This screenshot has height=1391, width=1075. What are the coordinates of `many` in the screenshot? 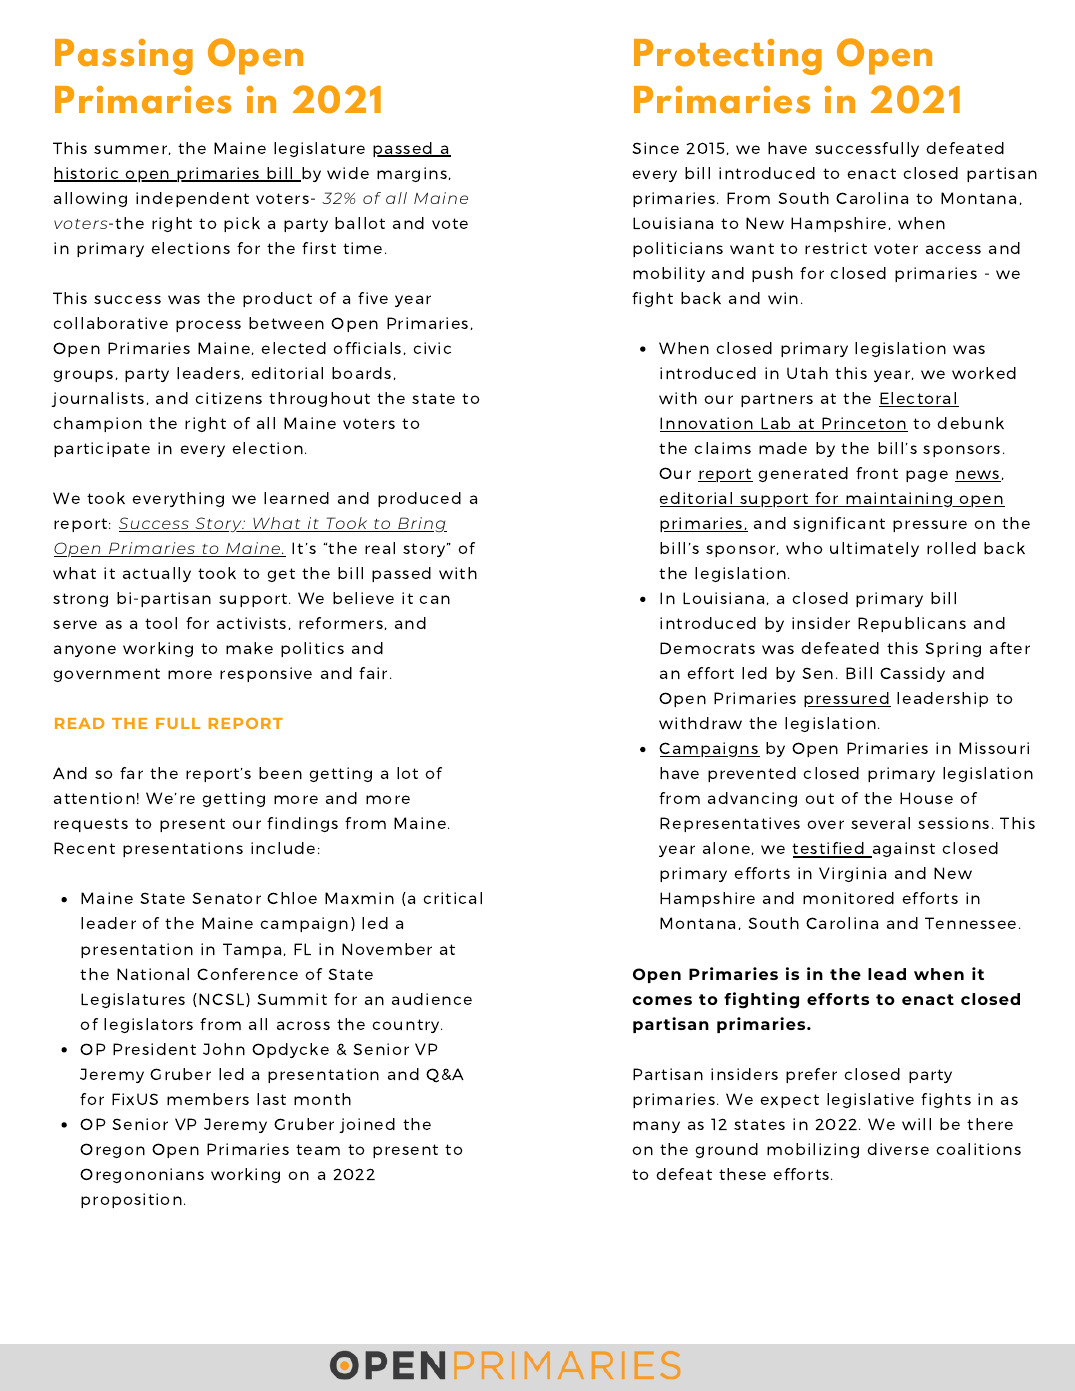 It's located at (656, 1127).
